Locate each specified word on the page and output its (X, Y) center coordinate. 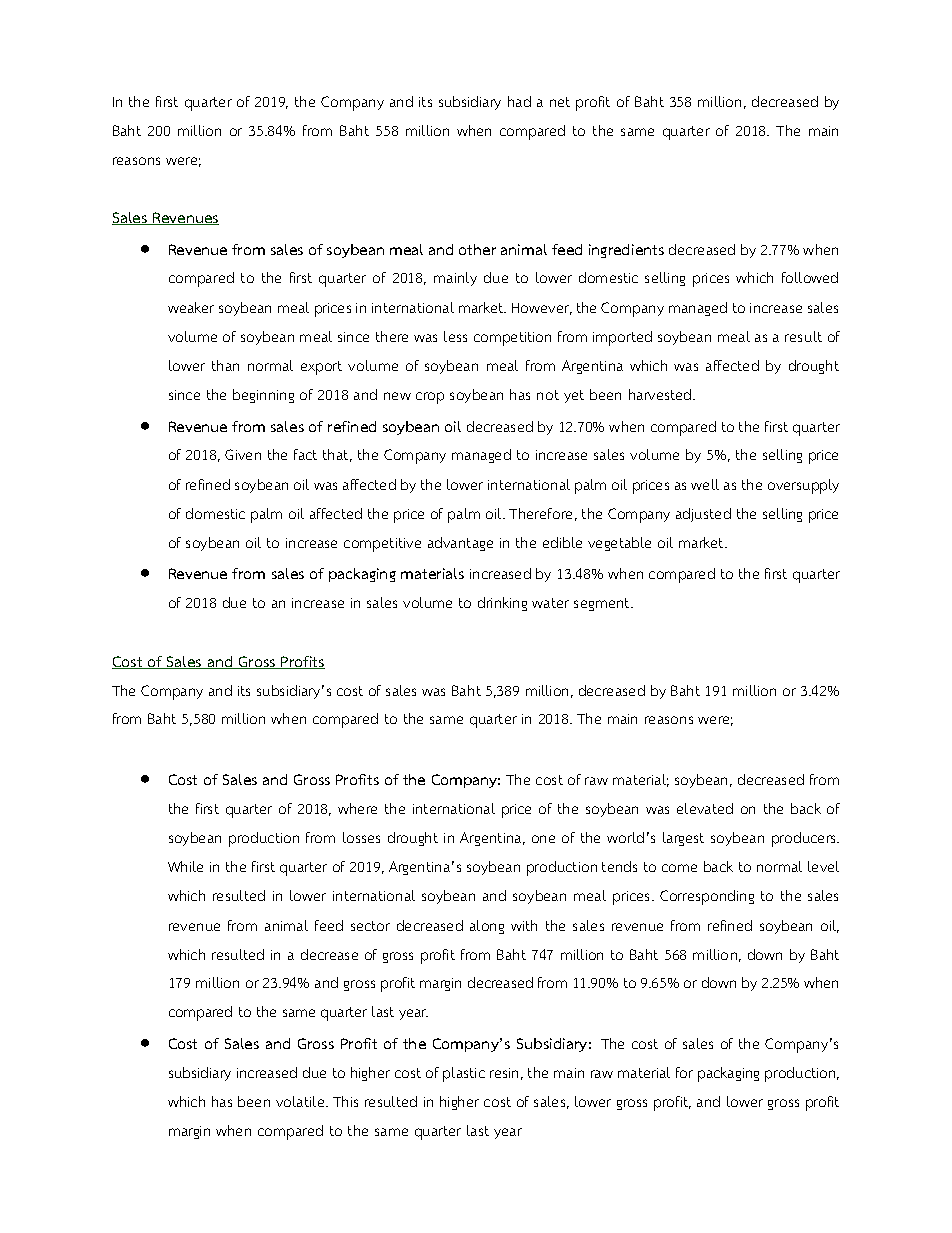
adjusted (703, 515)
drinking (502, 604)
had (519, 101)
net (560, 102)
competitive (382, 545)
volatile (301, 1101)
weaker (191, 307)
